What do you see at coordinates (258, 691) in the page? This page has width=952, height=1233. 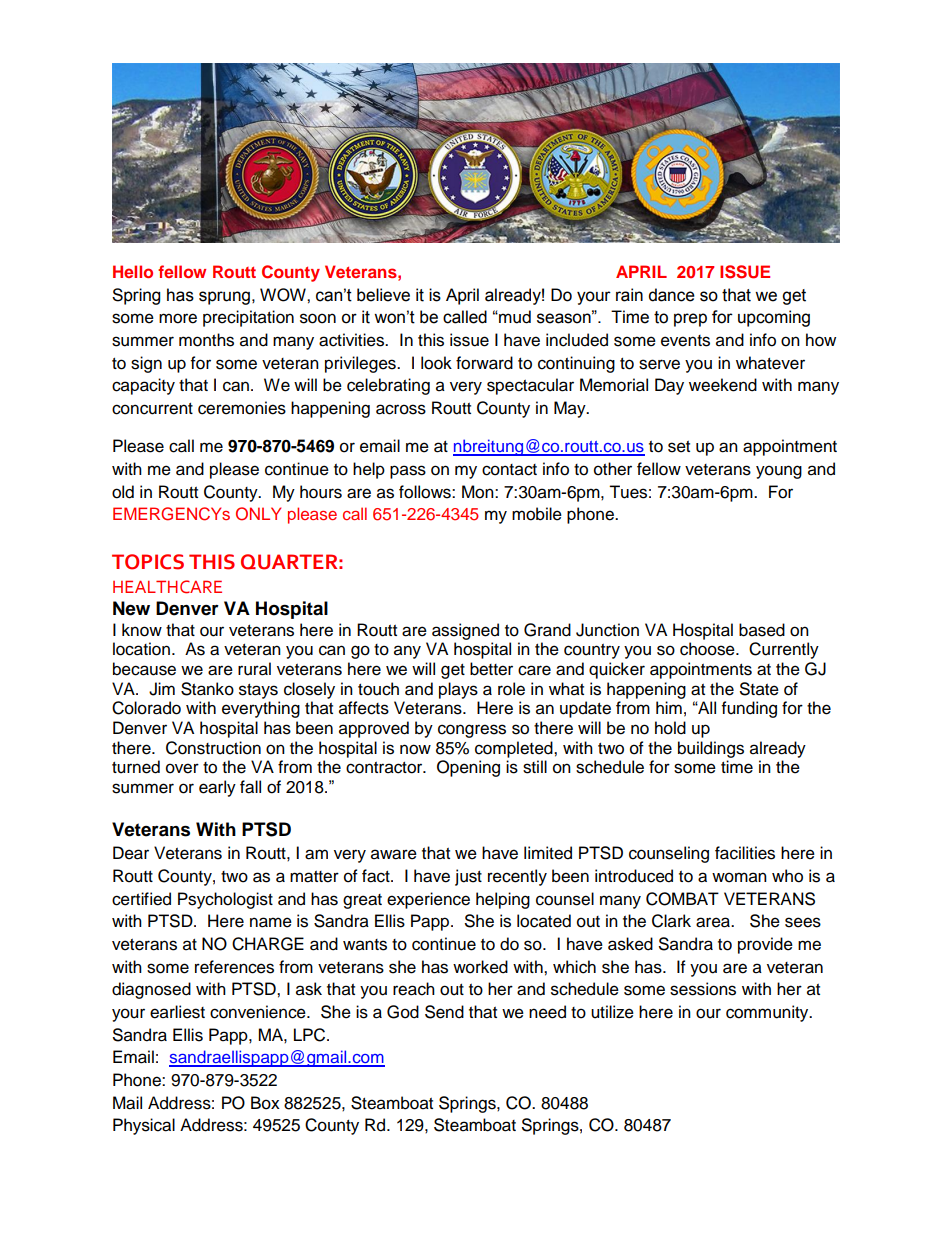 I see `stays` at bounding box center [258, 691].
